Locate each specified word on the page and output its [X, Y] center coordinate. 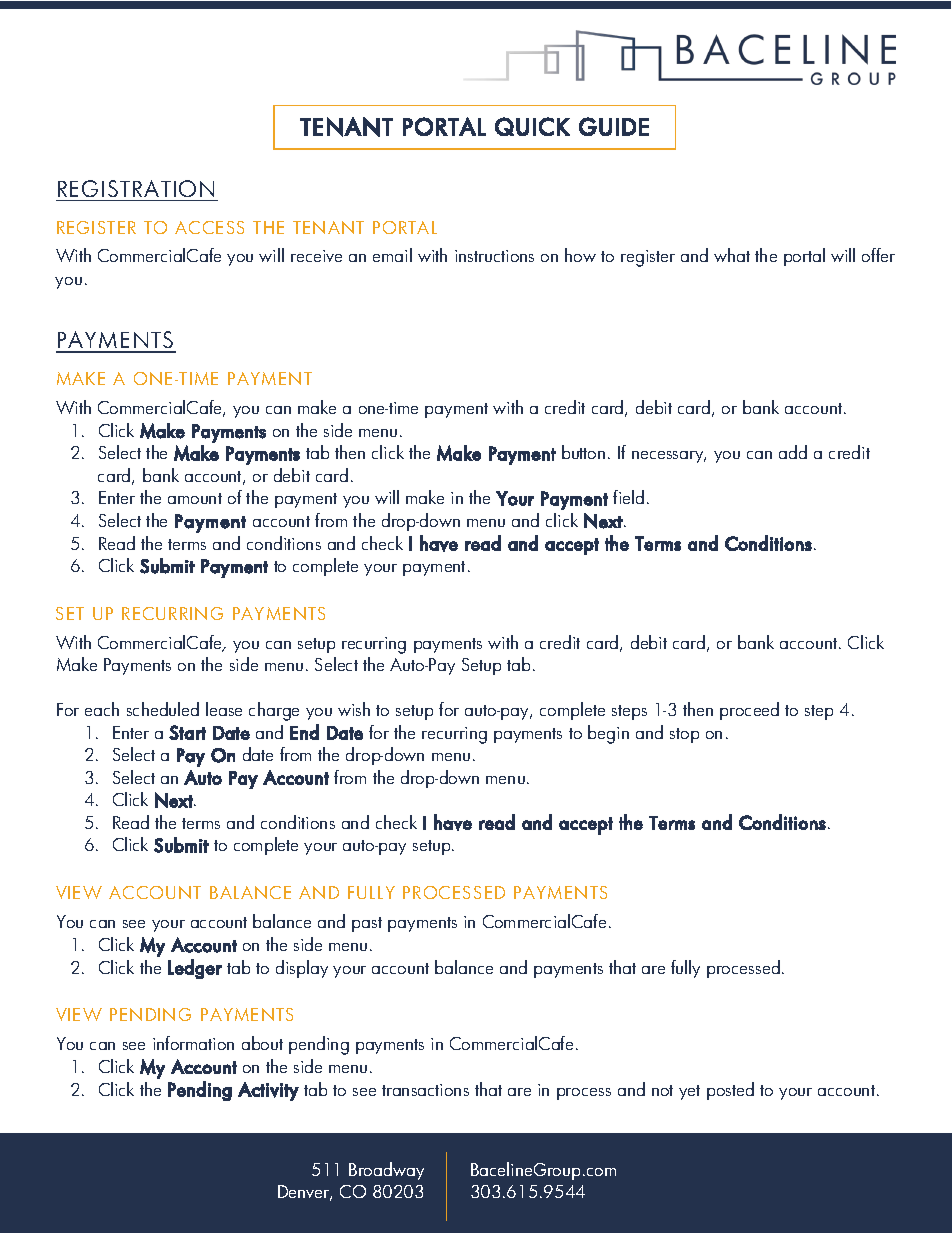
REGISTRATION [136, 188]
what [732, 255]
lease [224, 709]
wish [354, 709]
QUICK [532, 126]
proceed [749, 711]
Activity [268, 1091]
